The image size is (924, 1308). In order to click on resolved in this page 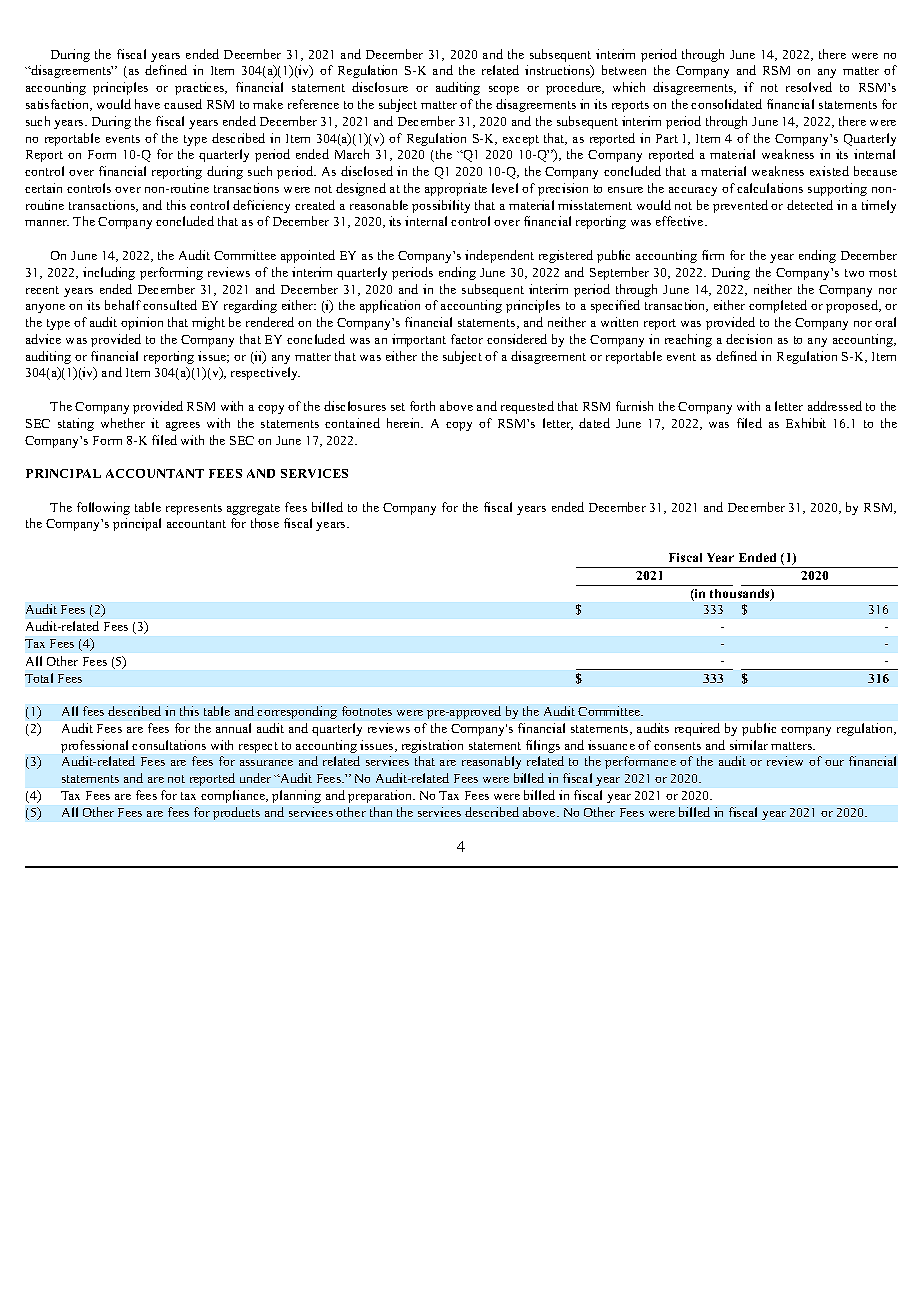, I will do `click(809, 87)`.
